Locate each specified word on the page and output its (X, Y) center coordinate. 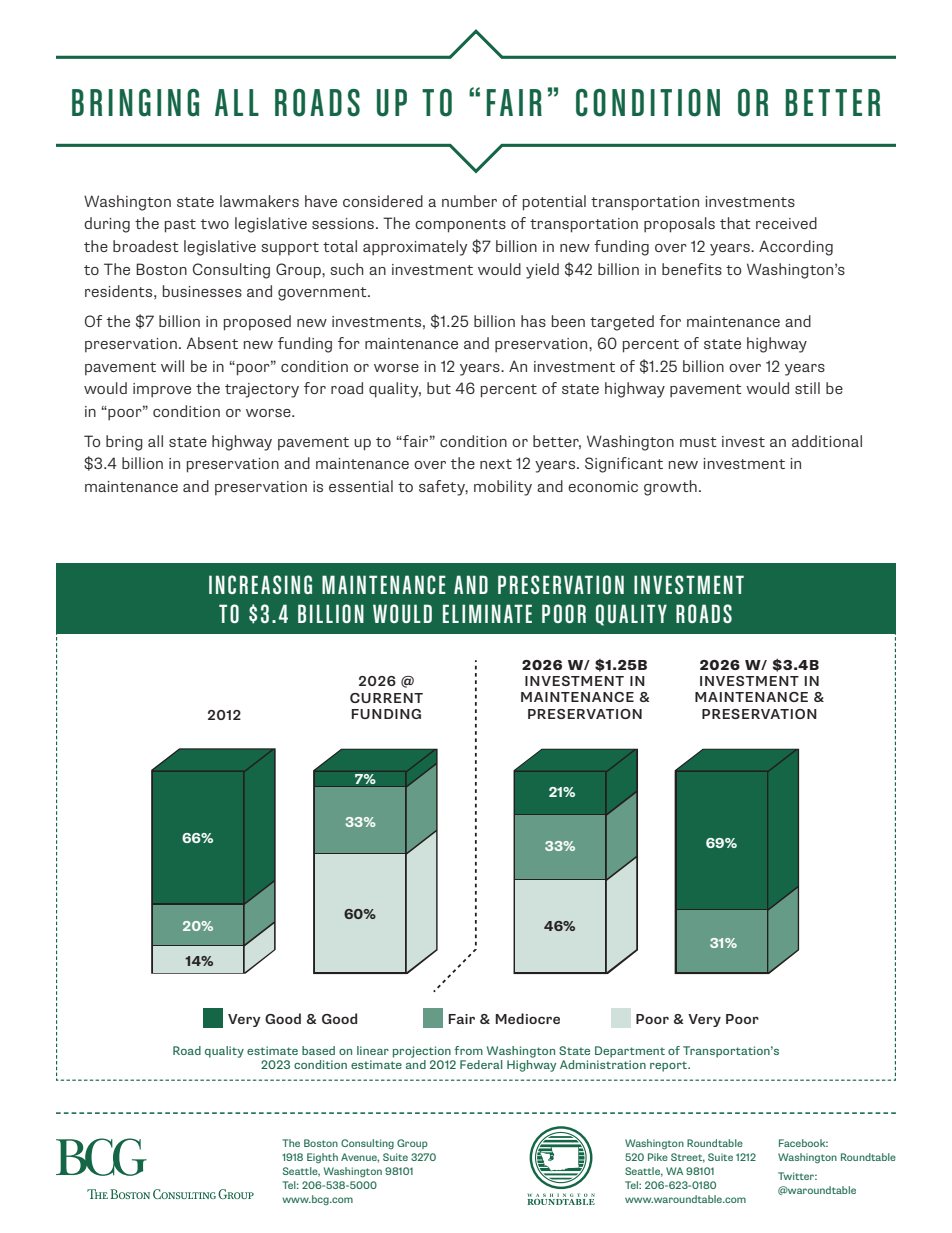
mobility (503, 488)
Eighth (322, 1158)
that (735, 223)
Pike (658, 1157)
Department (630, 1052)
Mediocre (528, 1018)
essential (361, 486)
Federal (481, 1064)
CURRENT (386, 698)
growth (670, 488)
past (180, 226)
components (460, 226)
